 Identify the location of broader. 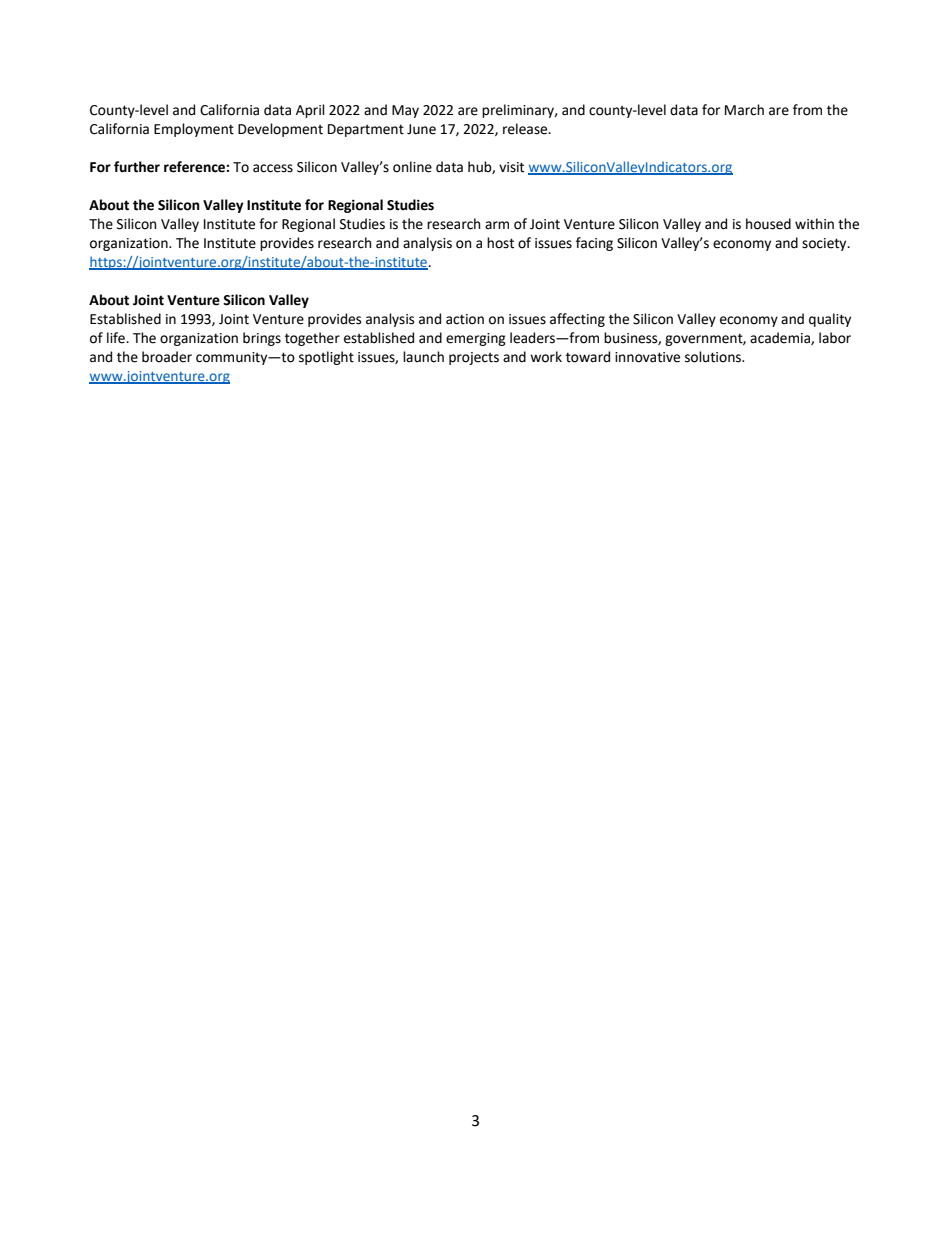
(167, 357).
